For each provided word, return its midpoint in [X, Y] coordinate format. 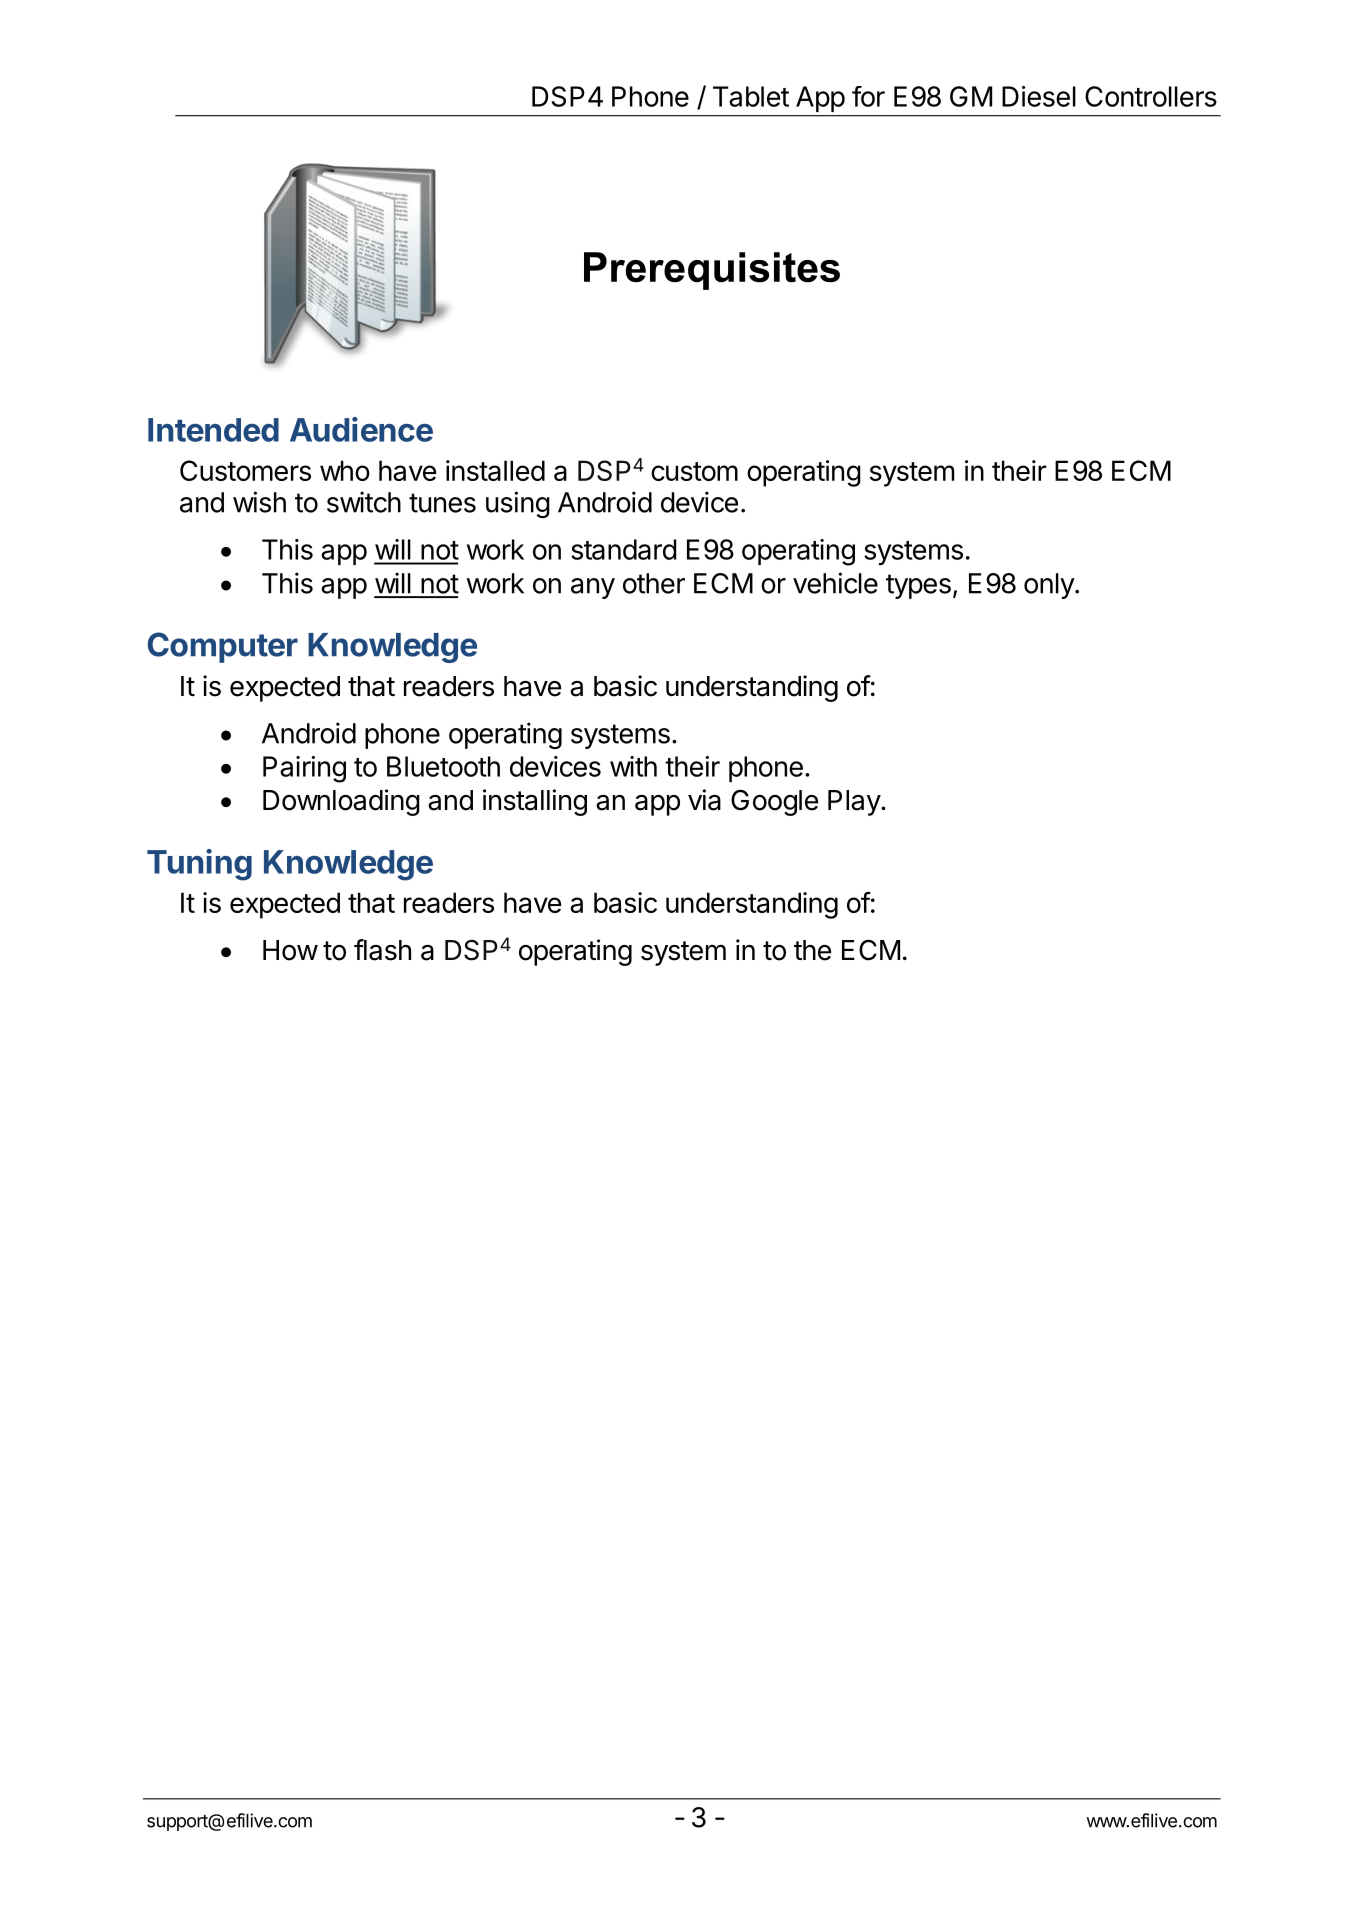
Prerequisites [712, 271]
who [345, 470]
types [918, 586]
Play [855, 803]
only [1050, 586]
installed [495, 470]
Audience [361, 429]
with [633, 766]
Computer [223, 647]
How [290, 950]
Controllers [1151, 96]
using [518, 504]
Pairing [304, 769]
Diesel [1039, 96]
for [868, 96]
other [654, 583]
